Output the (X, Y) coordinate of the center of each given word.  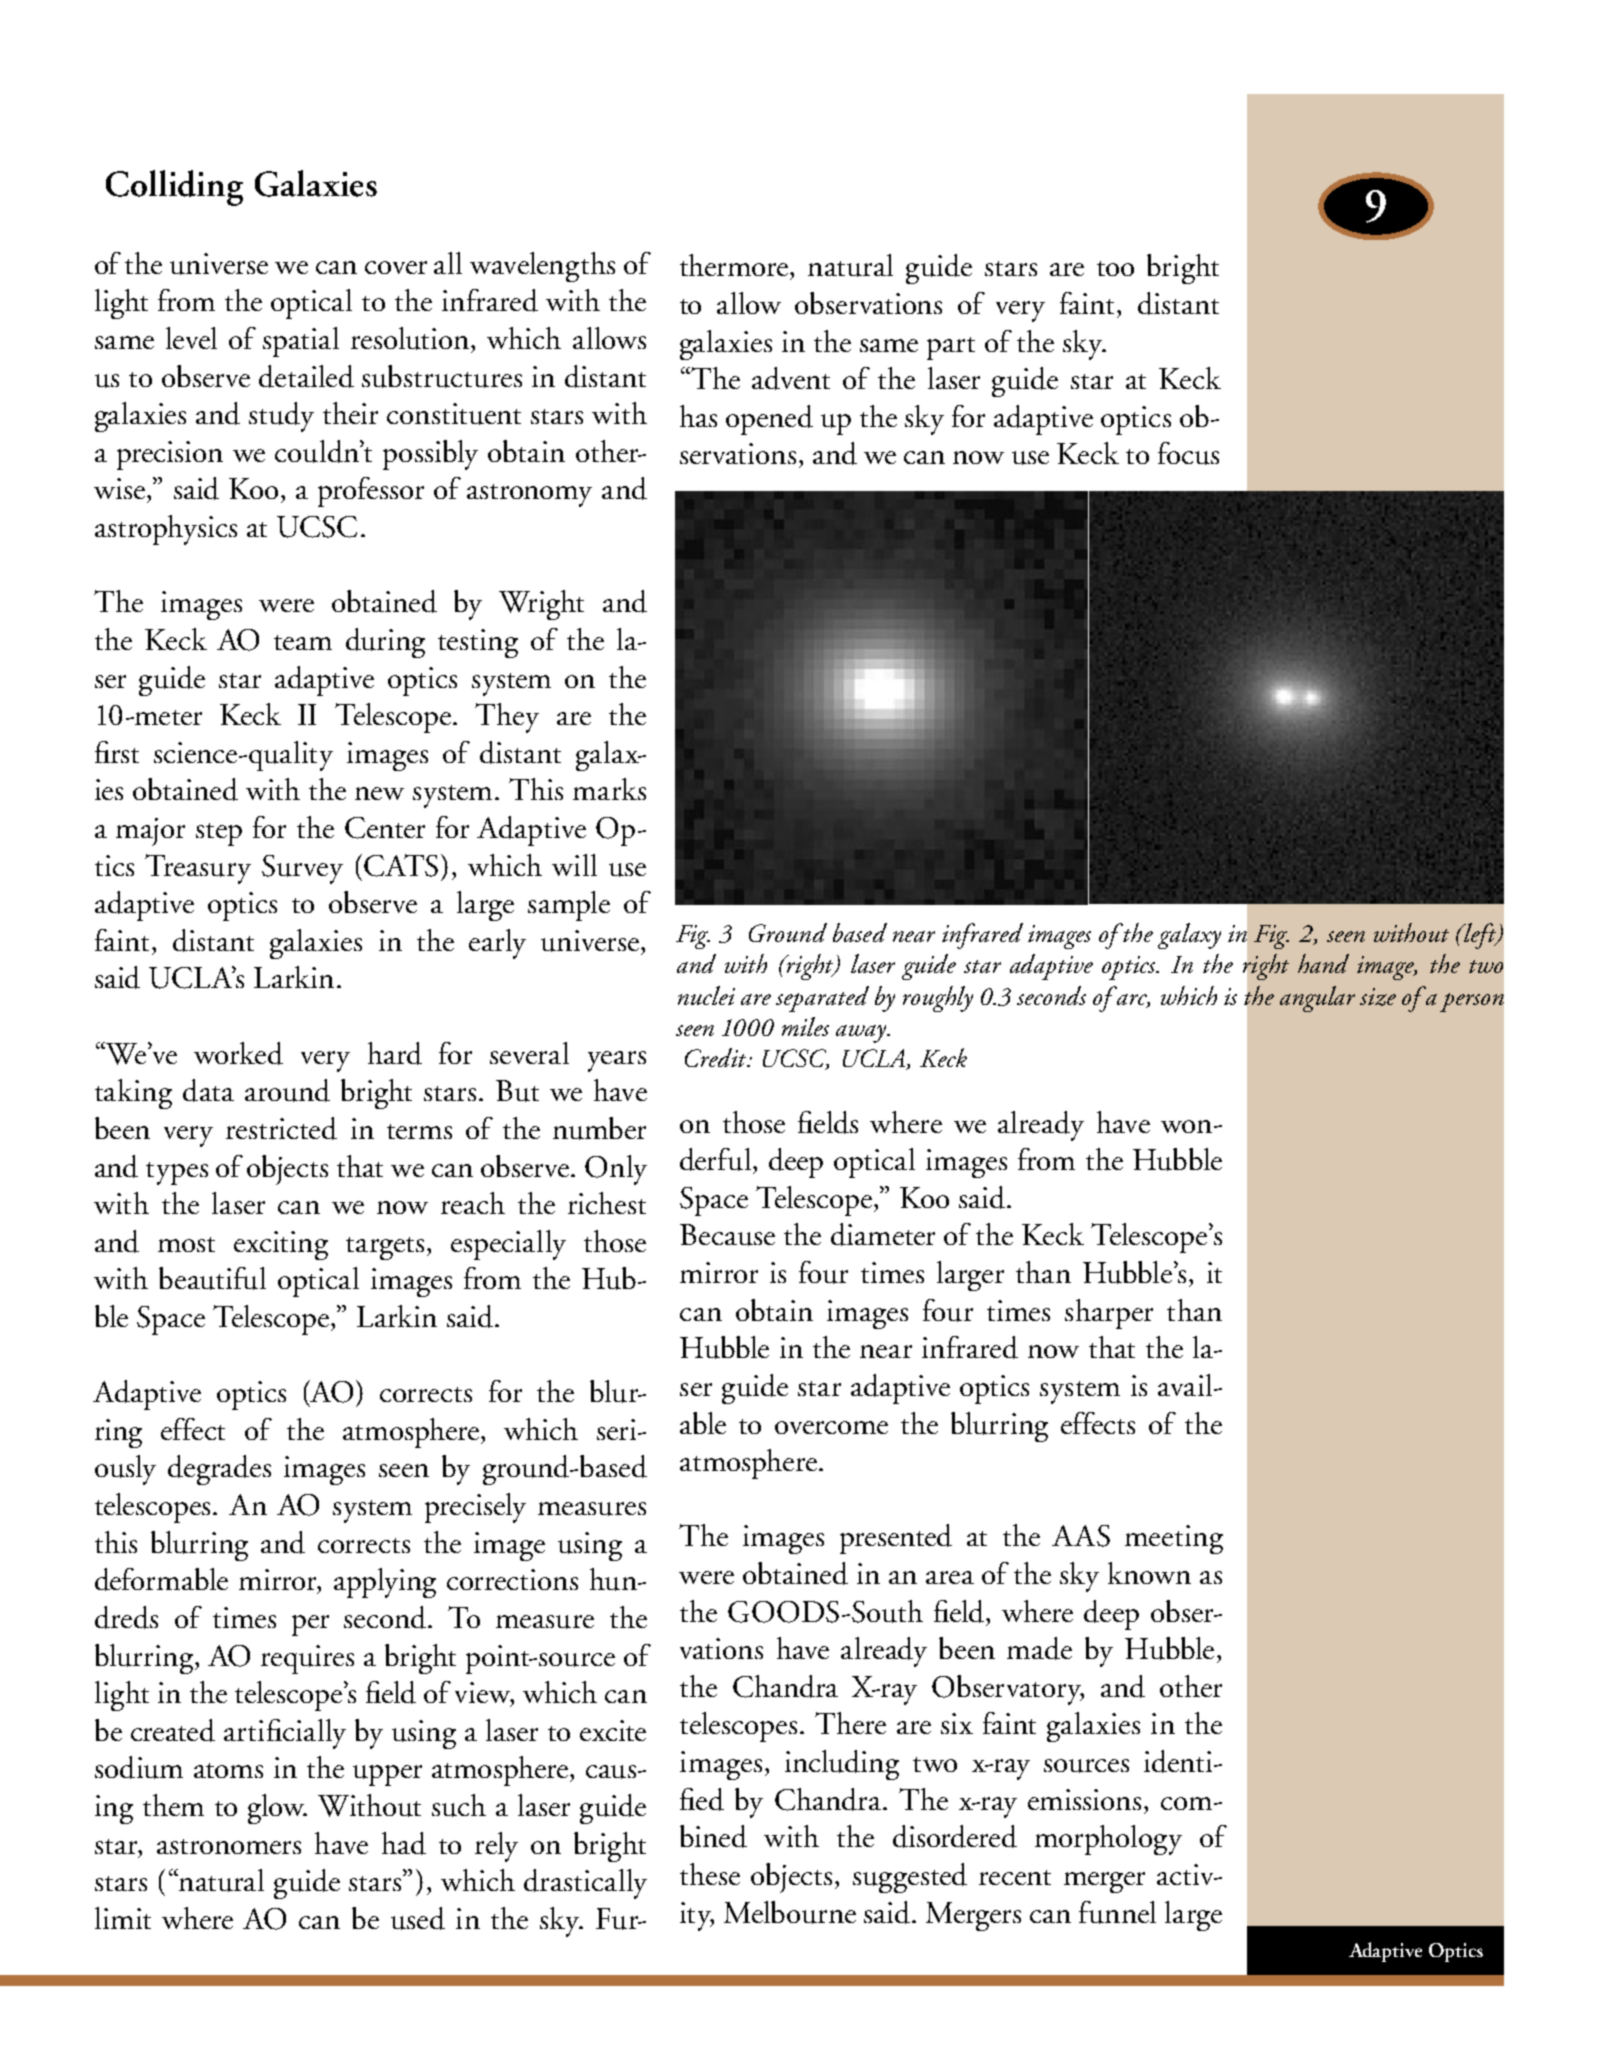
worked (238, 1053)
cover (396, 267)
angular (1317, 999)
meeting (1174, 1539)
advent (791, 378)
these (710, 1874)
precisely (475, 1508)
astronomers (229, 1846)
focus (1188, 453)
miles (805, 1026)
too (1115, 268)
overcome (831, 1427)
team (303, 642)
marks (609, 789)
